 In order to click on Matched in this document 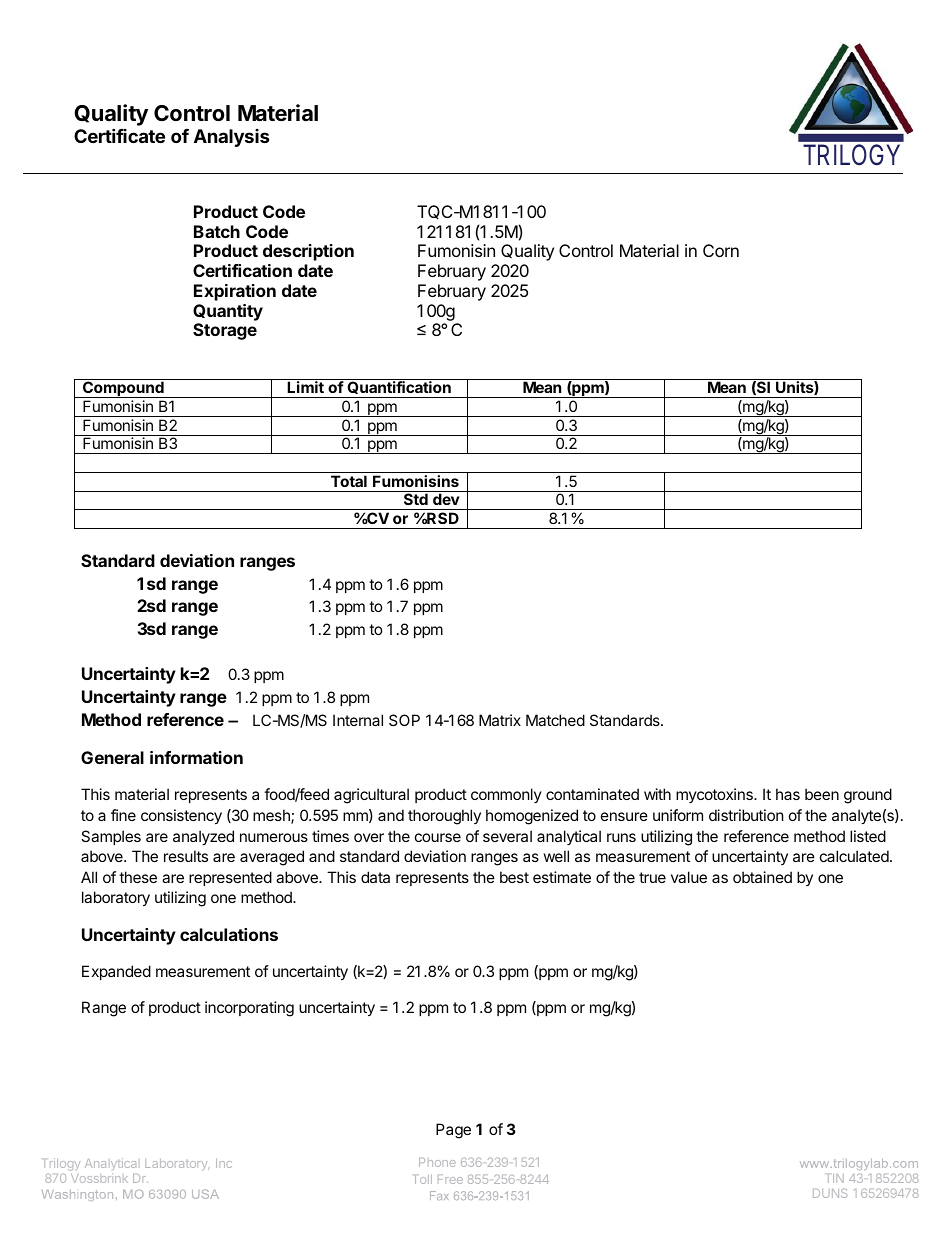, I will do `click(555, 720)`.
